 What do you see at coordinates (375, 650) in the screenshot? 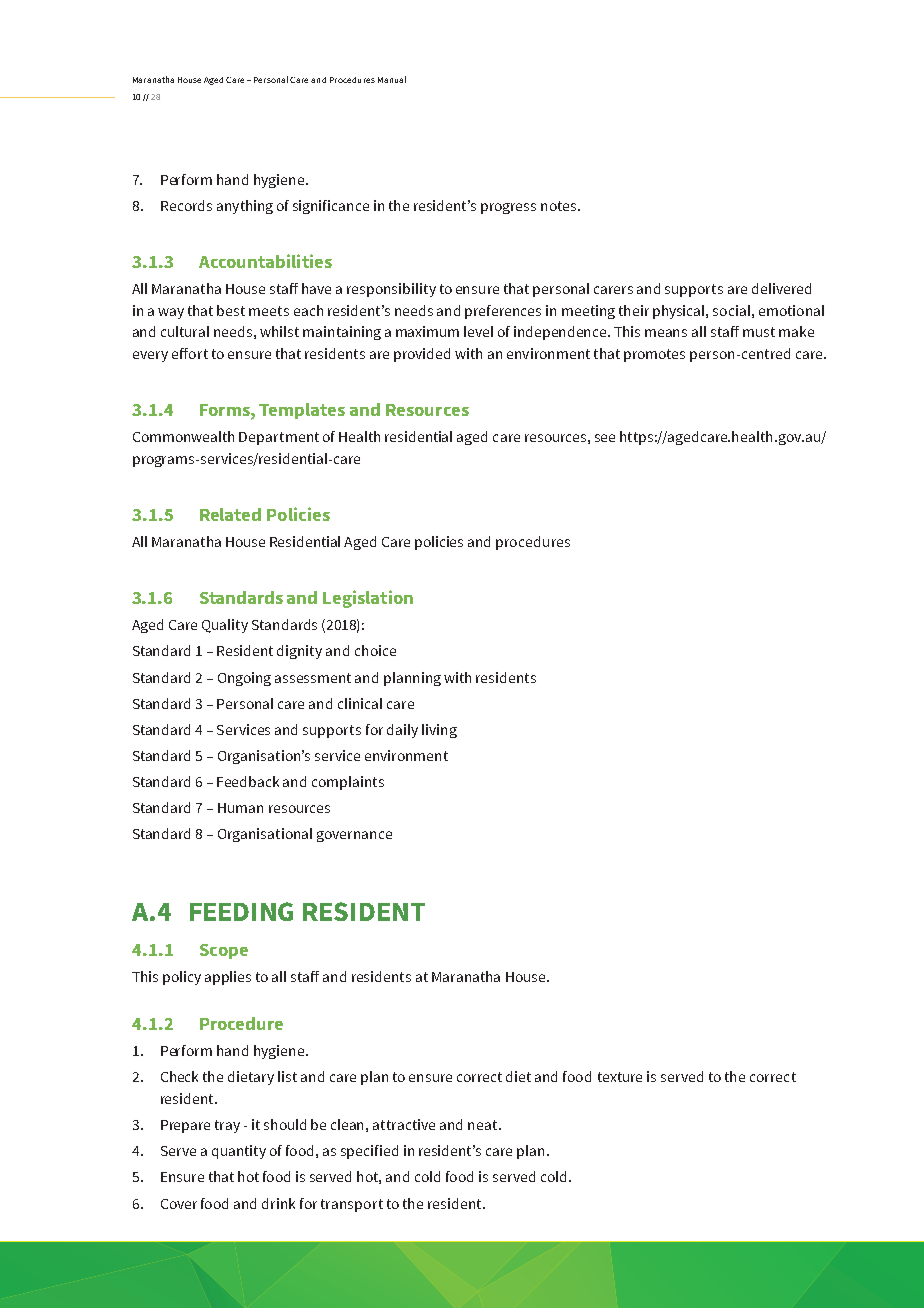
I see `choice` at bounding box center [375, 650].
